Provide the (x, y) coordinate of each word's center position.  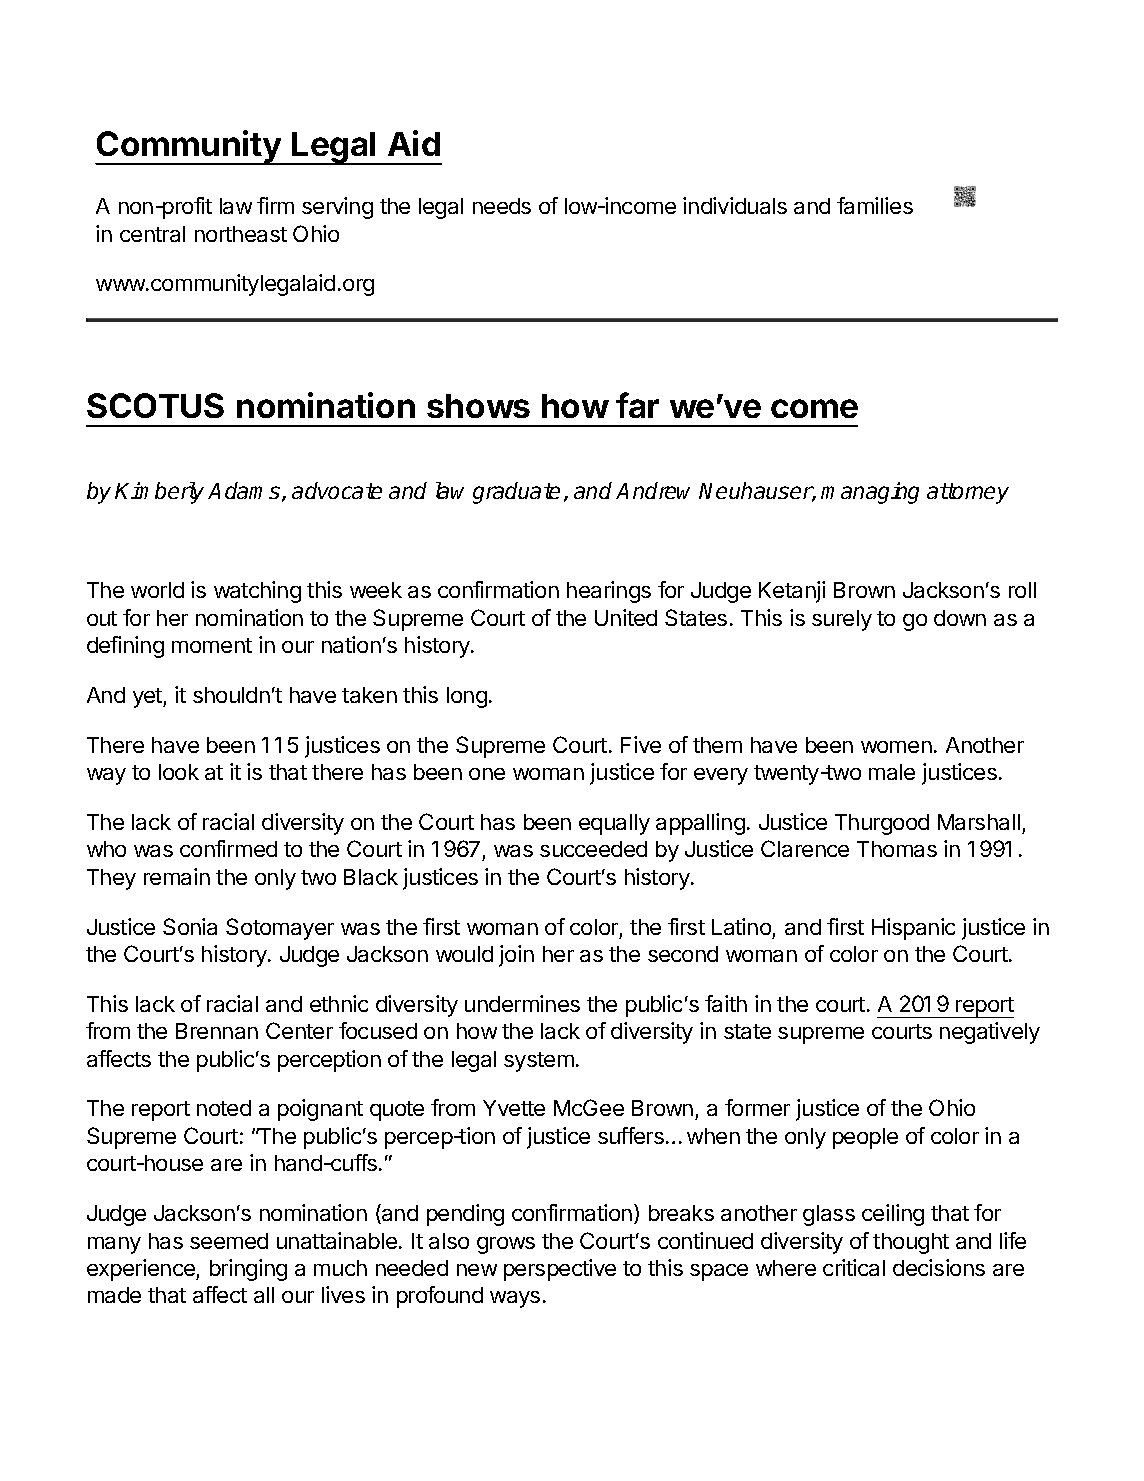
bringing (248, 1270)
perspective (560, 1270)
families (875, 205)
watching (257, 592)
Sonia (190, 926)
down (960, 618)
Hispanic (913, 929)
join (516, 956)
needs (502, 206)
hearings (609, 592)
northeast (241, 234)
